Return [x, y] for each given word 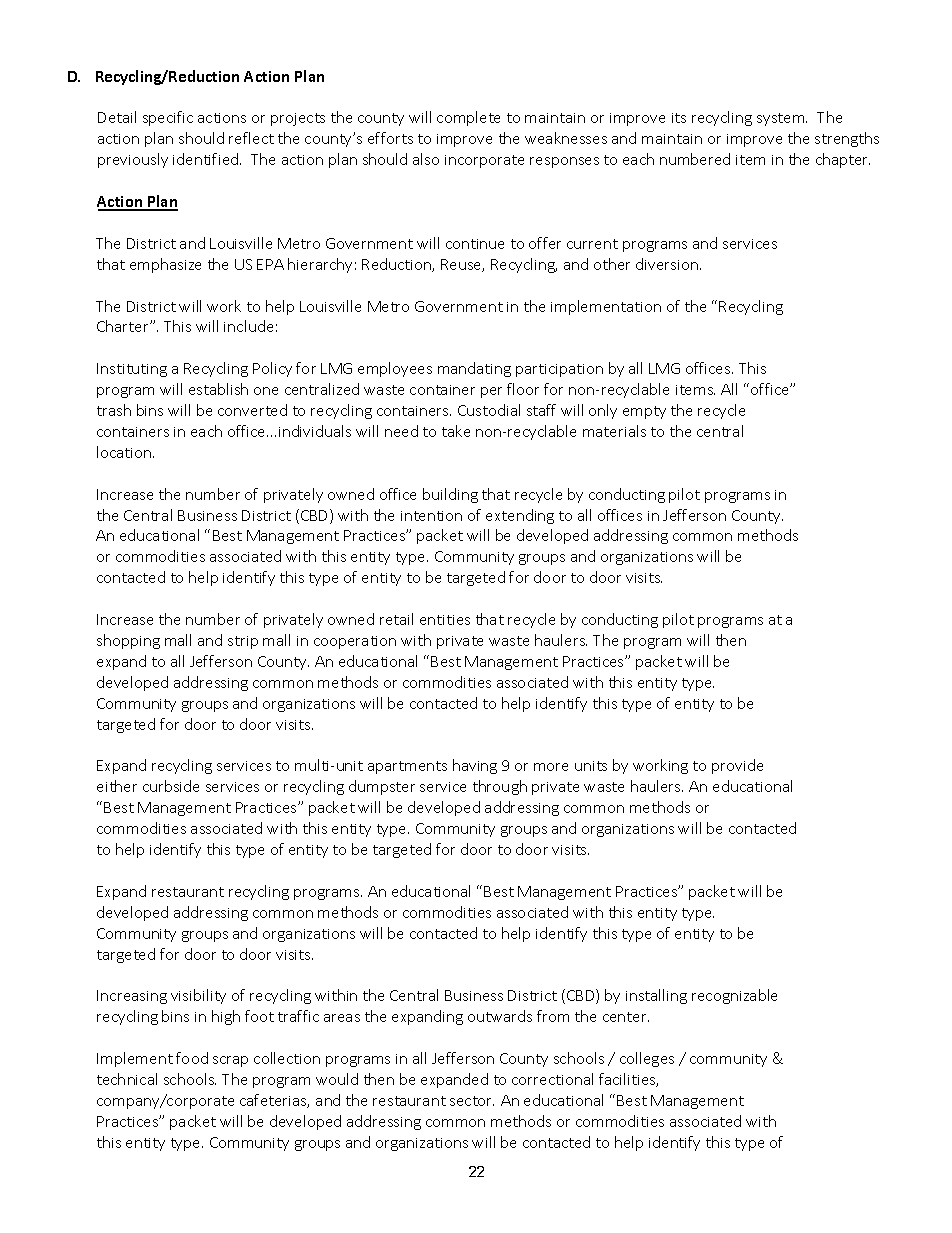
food [192, 1058]
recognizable [734, 996]
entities [445, 620]
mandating [474, 369]
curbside [171, 786]
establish [218, 389]
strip [243, 642]
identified [207, 159]
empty [644, 412]
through [500, 787]
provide [737, 766]
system [782, 119]
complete [468, 118]
